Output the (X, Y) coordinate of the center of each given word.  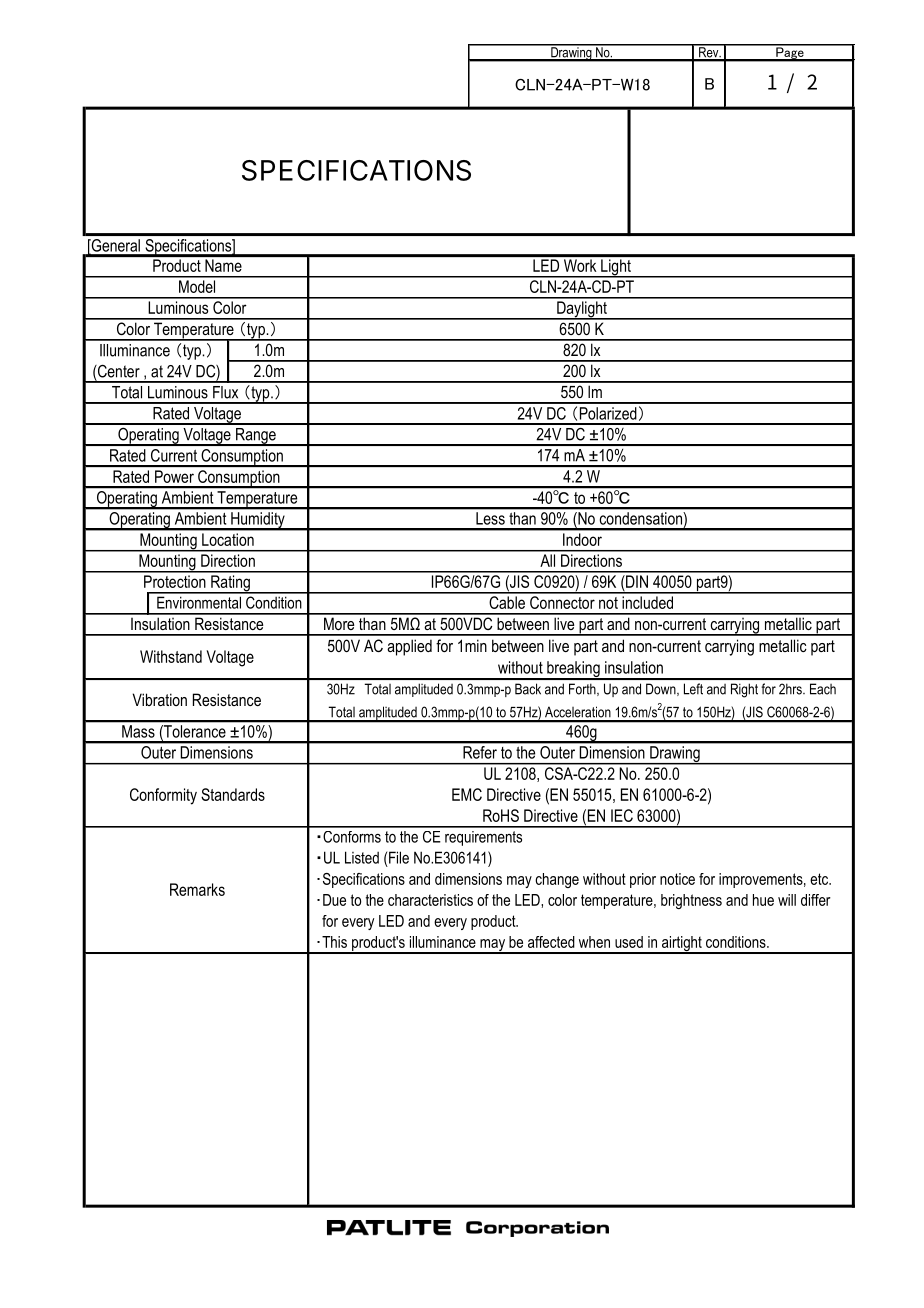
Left (693, 689)
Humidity (258, 521)
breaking (573, 670)
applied (409, 647)
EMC (467, 794)
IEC (622, 815)
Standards (233, 794)
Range (256, 437)
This (334, 942)
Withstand (171, 656)
